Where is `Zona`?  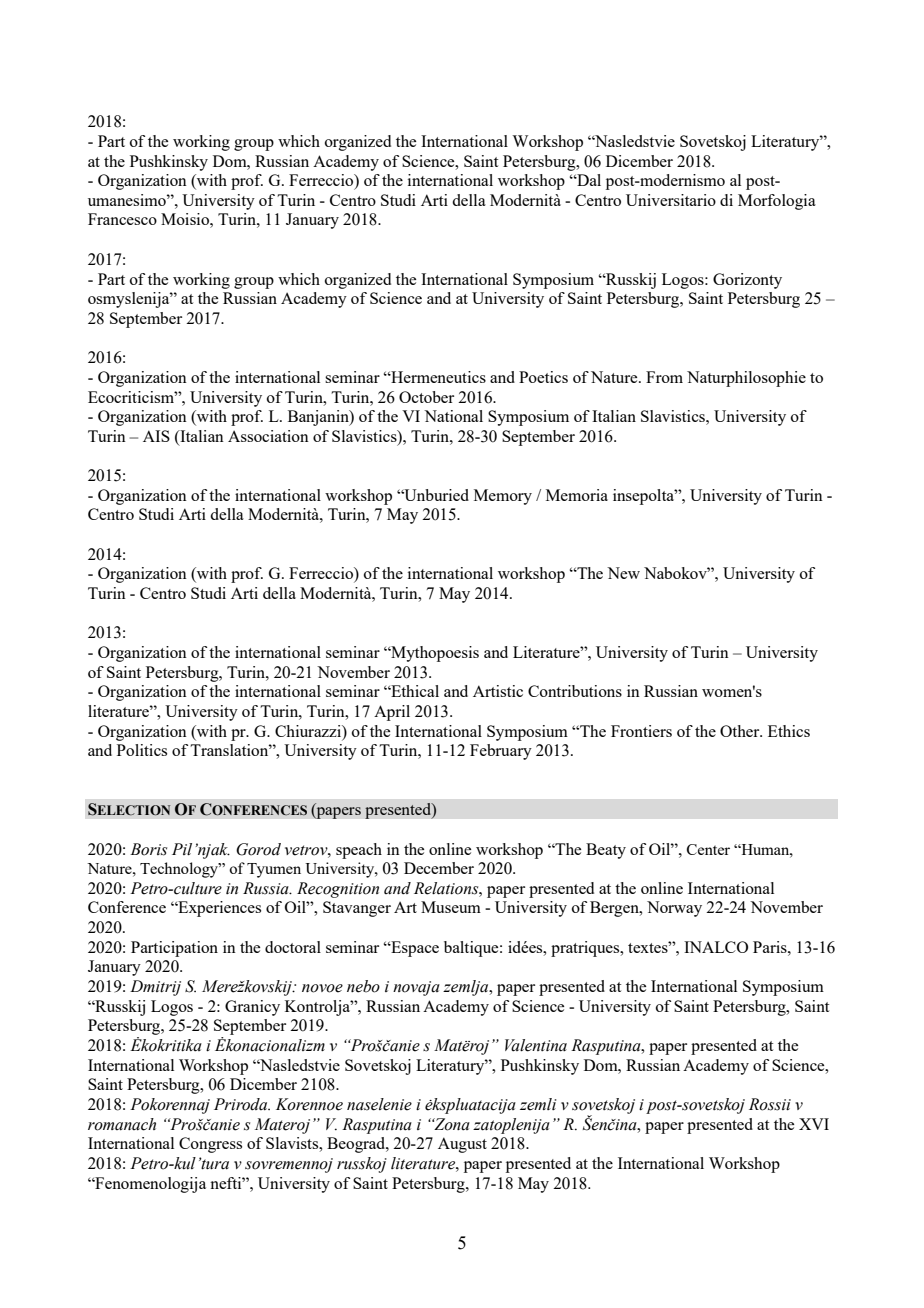
Zona is located at coordinates (451, 1124).
